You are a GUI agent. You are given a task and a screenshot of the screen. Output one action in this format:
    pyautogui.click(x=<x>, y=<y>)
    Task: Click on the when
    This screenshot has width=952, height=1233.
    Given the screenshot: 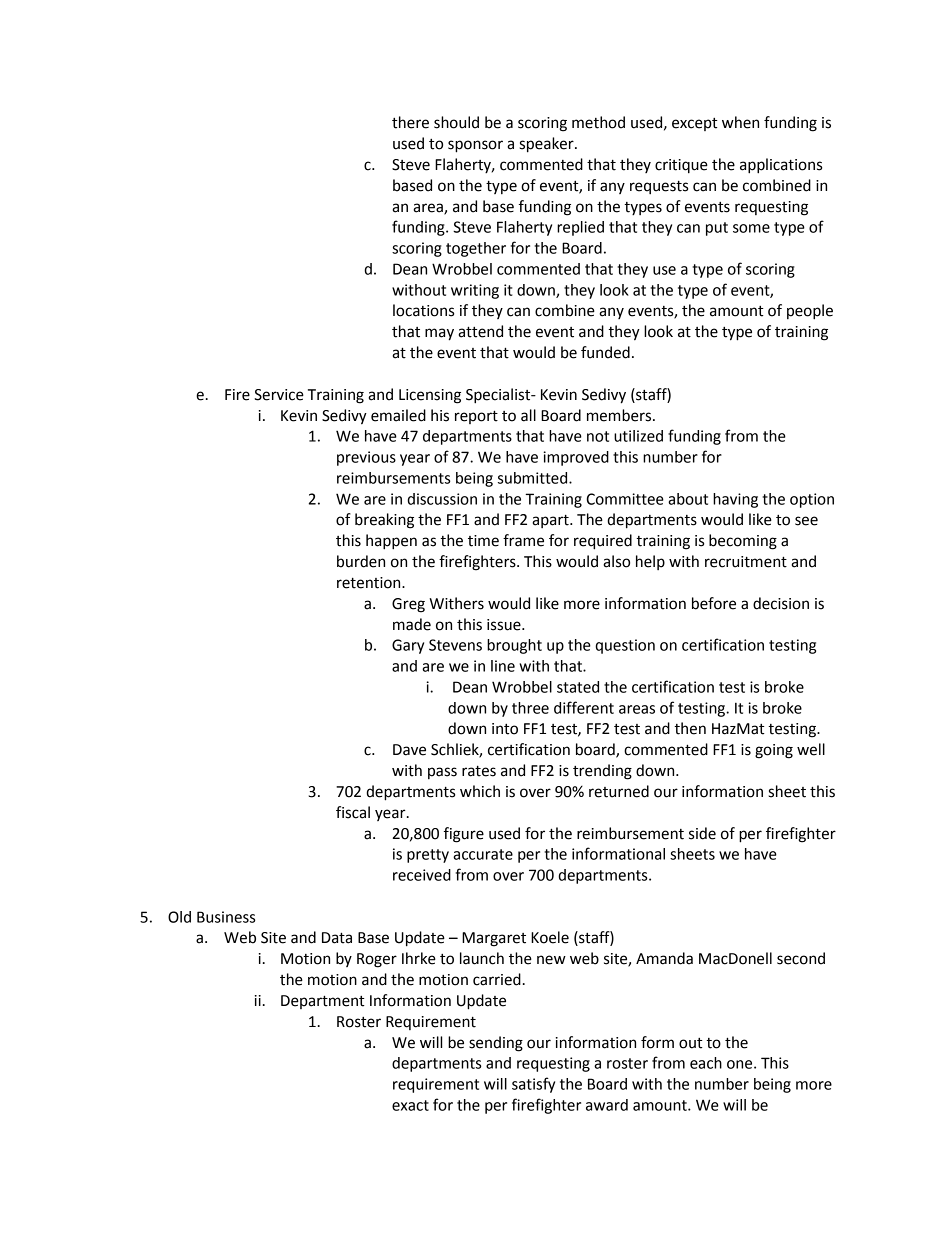 What is the action you would take?
    pyautogui.click(x=740, y=122)
